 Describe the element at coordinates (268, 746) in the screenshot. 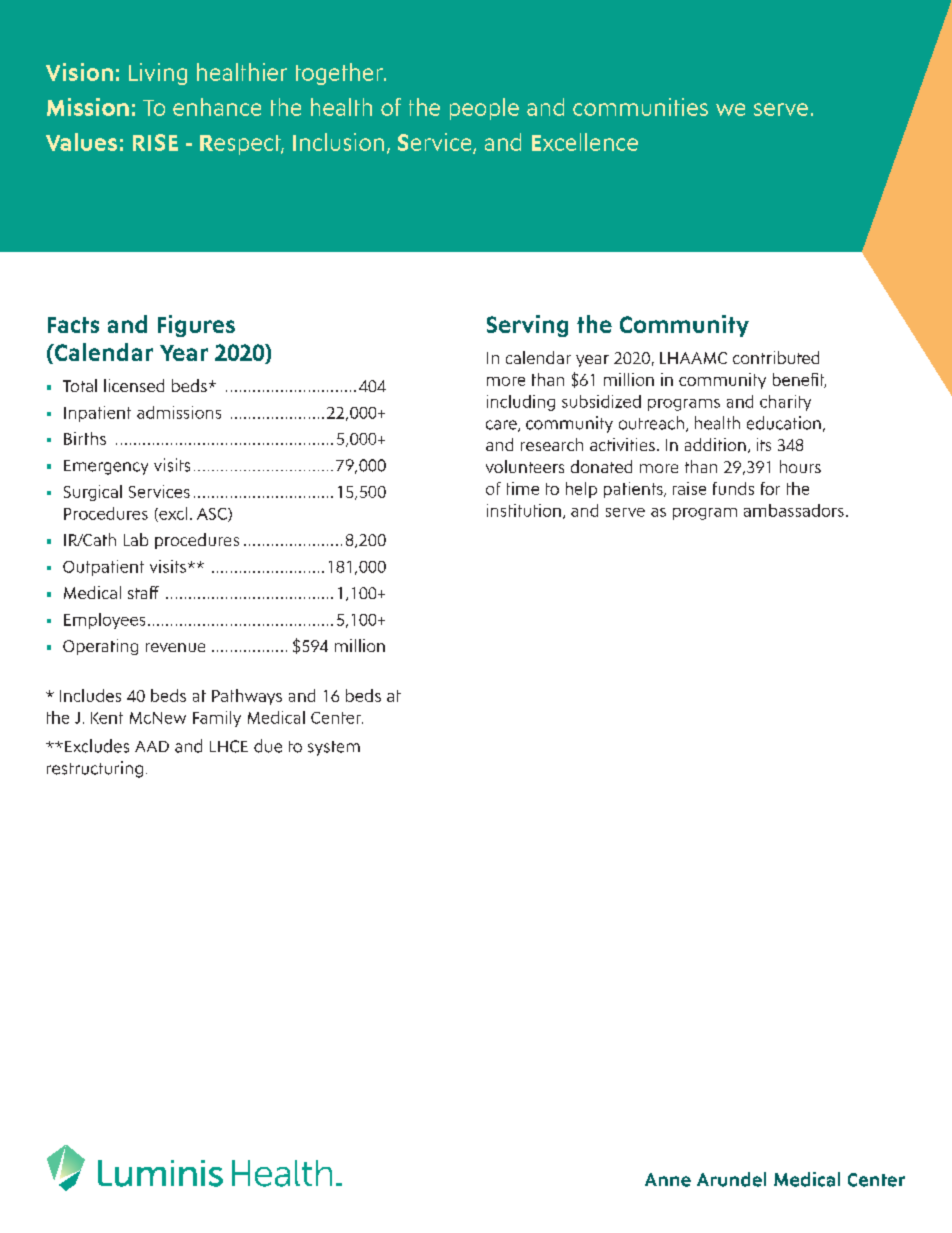

I see `due` at that location.
